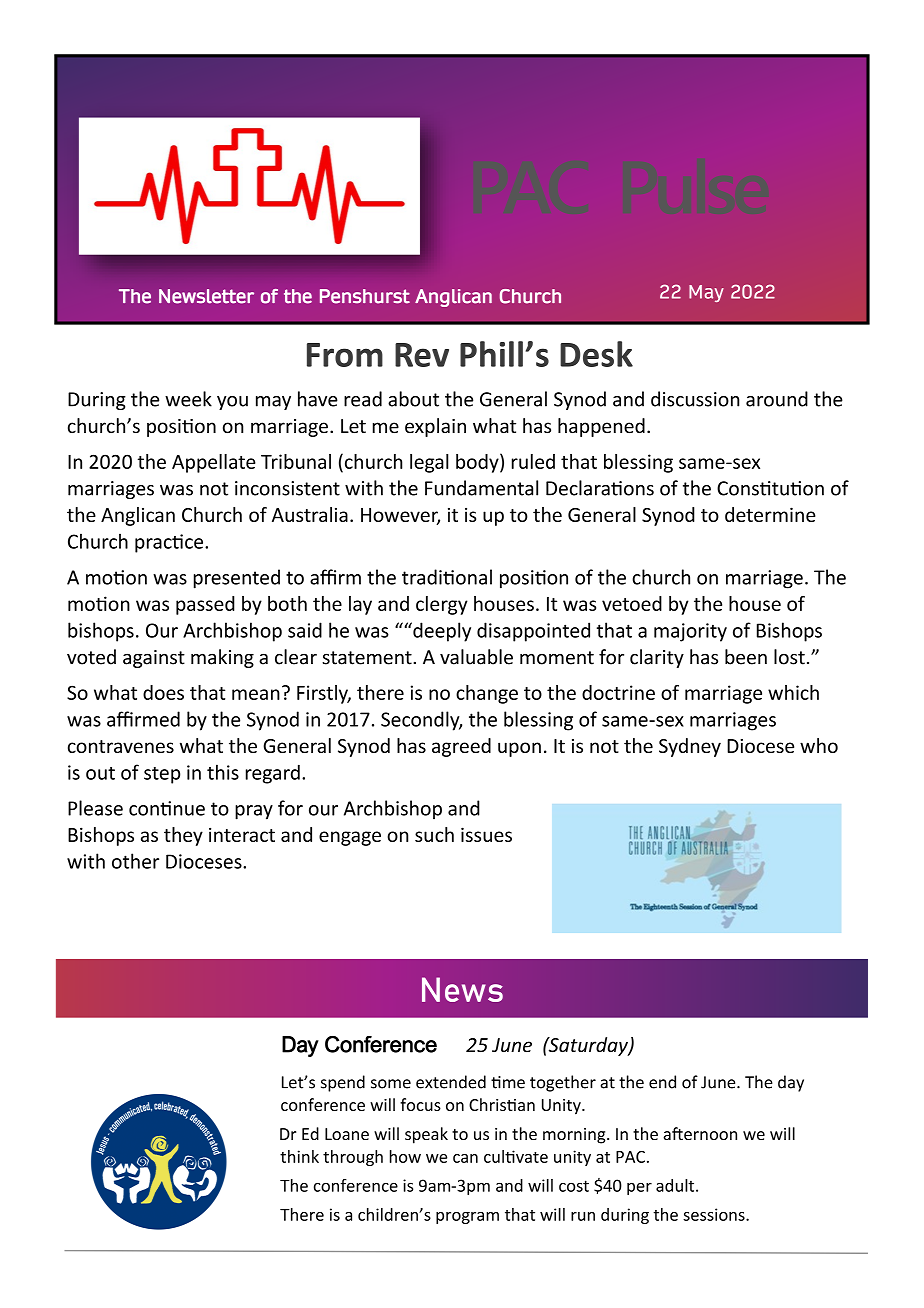  Describe the element at coordinates (413, 399) in the screenshot. I see `about` at that location.
